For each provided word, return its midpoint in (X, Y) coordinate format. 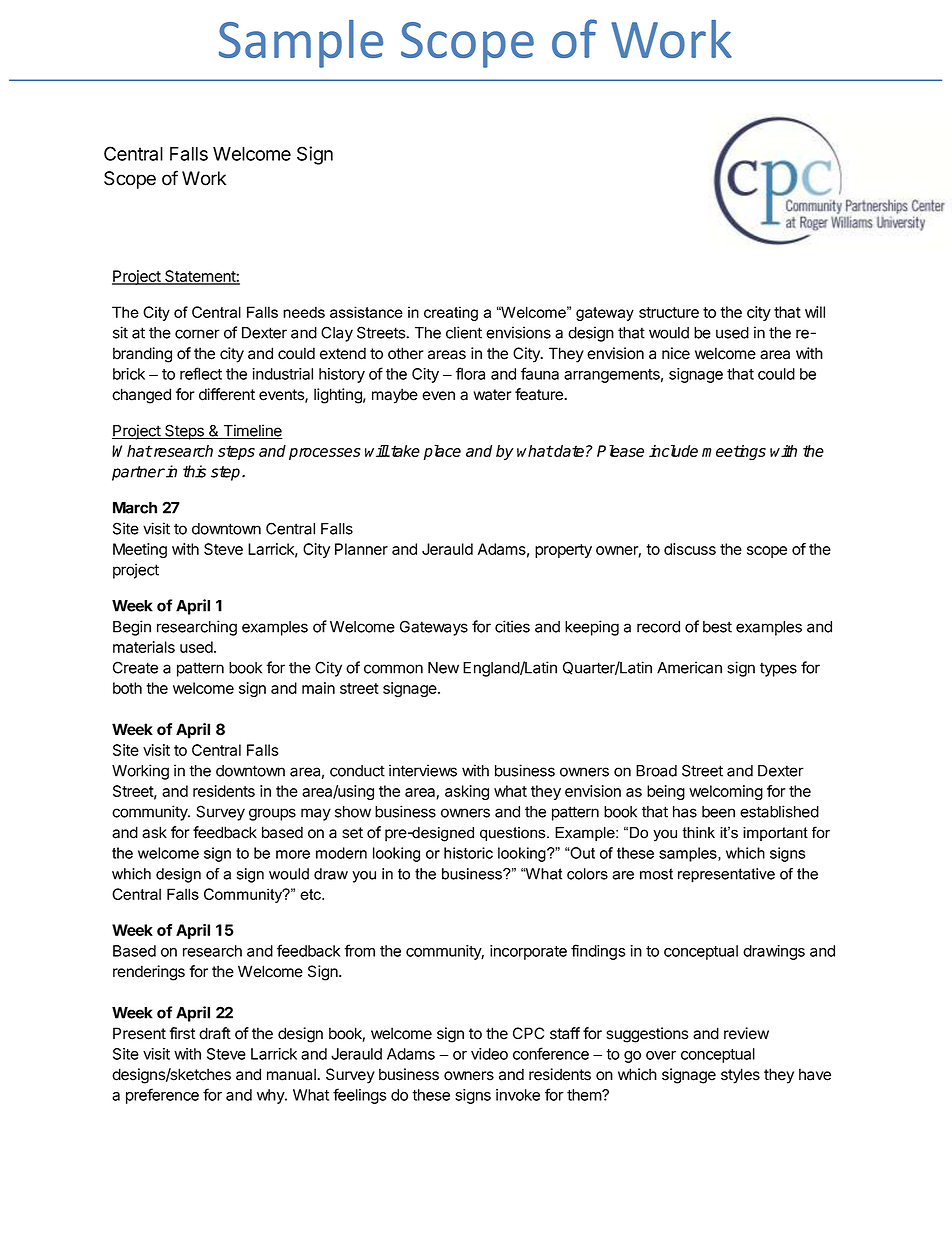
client (464, 332)
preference (162, 1096)
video (489, 1054)
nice (676, 353)
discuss (690, 549)
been (718, 812)
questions (514, 834)
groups (272, 814)
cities (512, 626)
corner (197, 334)
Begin (132, 628)
